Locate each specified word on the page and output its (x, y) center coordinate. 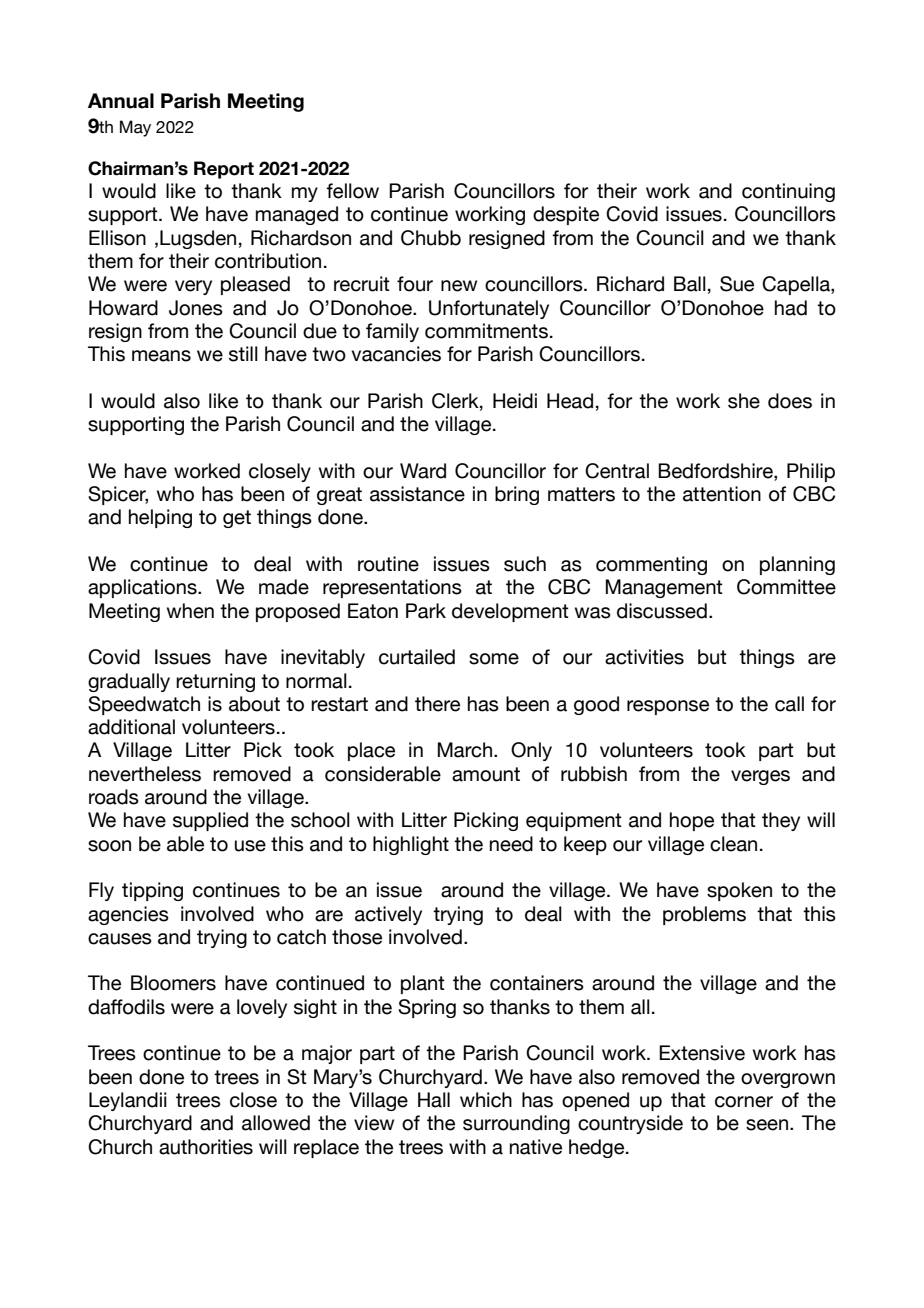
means (161, 356)
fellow (352, 191)
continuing (788, 192)
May (135, 128)
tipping (152, 891)
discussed (662, 611)
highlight (411, 845)
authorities (206, 1147)
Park (426, 611)
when (190, 611)
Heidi (515, 401)
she (744, 401)
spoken (739, 891)
